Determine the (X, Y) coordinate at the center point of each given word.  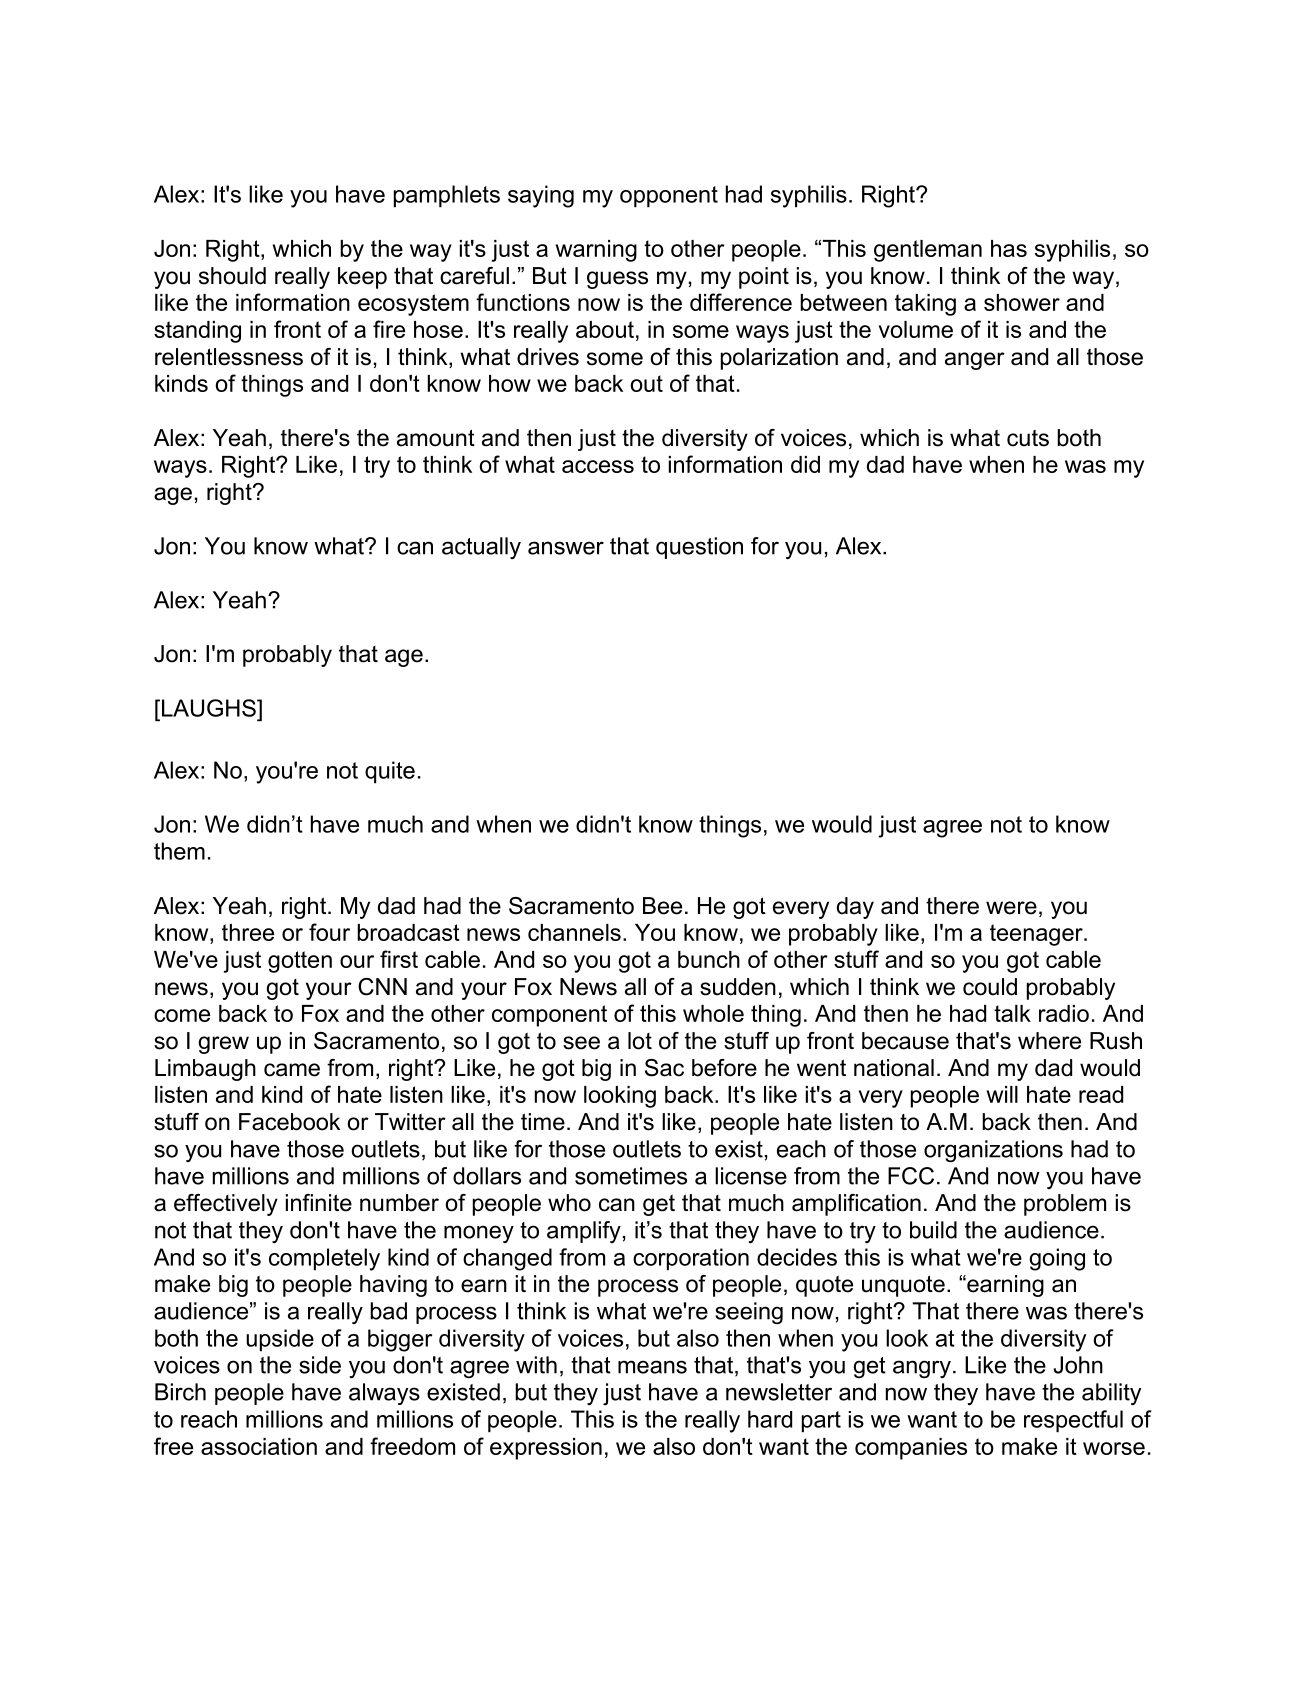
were (1011, 908)
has (1009, 248)
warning (596, 251)
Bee (662, 906)
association (259, 1446)
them (179, 851)
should (232, 276)
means (652, 1367)
